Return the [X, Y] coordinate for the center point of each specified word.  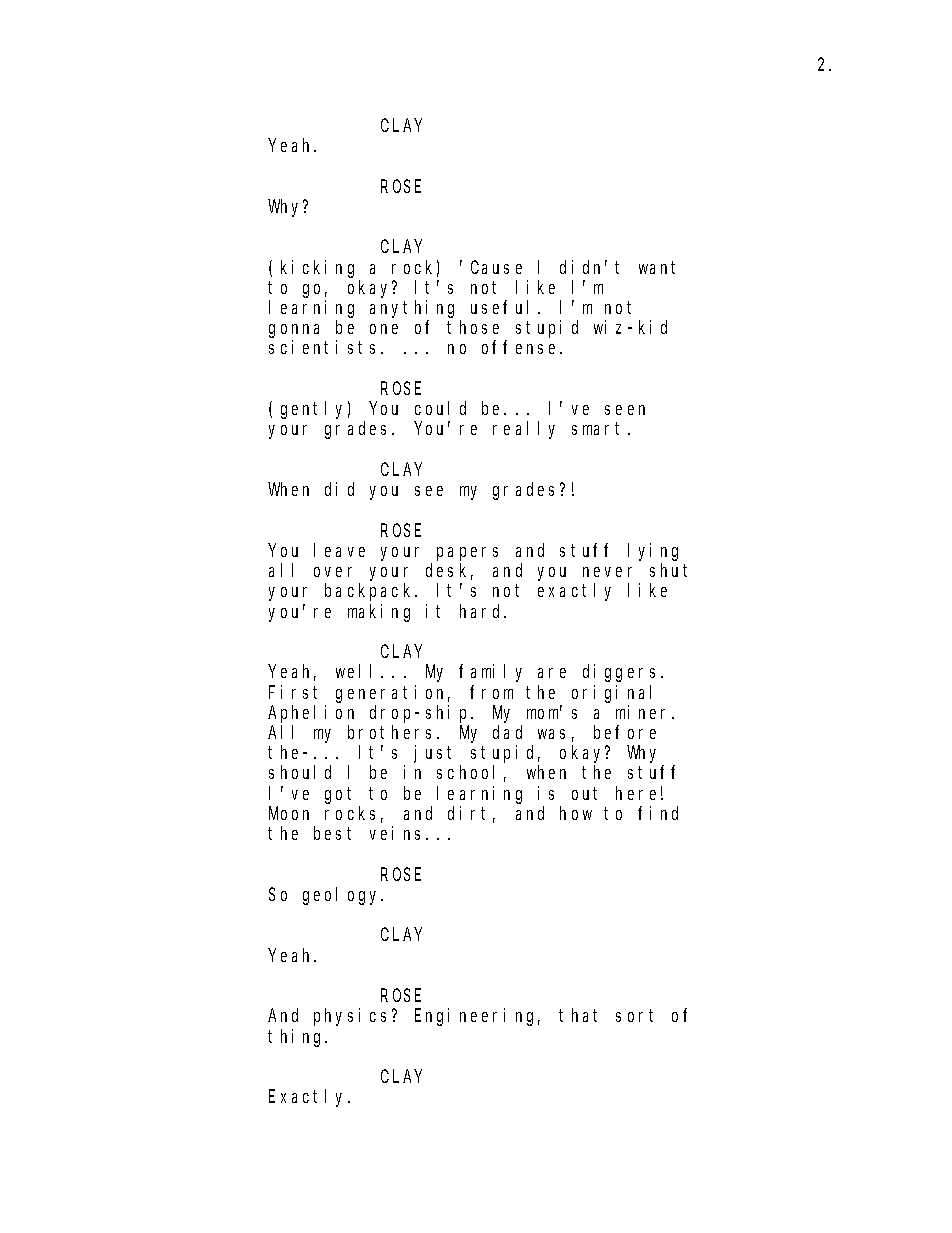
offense [521, 347]
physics [353, 1017]
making [379, 613]
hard [483, 611]
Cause [496, 267]
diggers [622, 673]
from [491, 692]
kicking [317, 269]
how [576, 813]
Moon [289, 813]
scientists [325, 347]
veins [398, 833]
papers [467, 554]
